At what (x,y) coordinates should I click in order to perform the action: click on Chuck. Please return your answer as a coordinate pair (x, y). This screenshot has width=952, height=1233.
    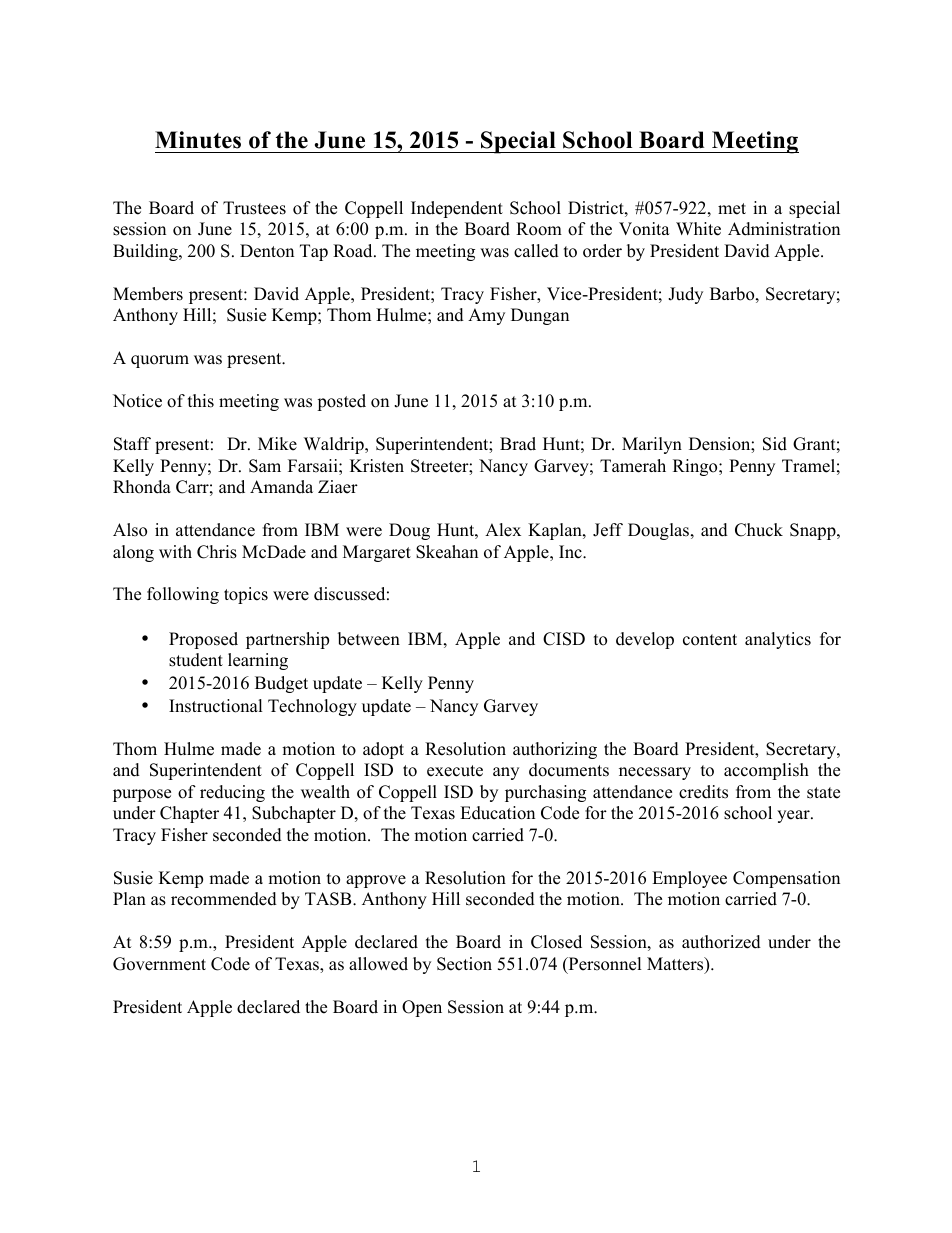
    Looking at the image, I should click on (759, 530).
